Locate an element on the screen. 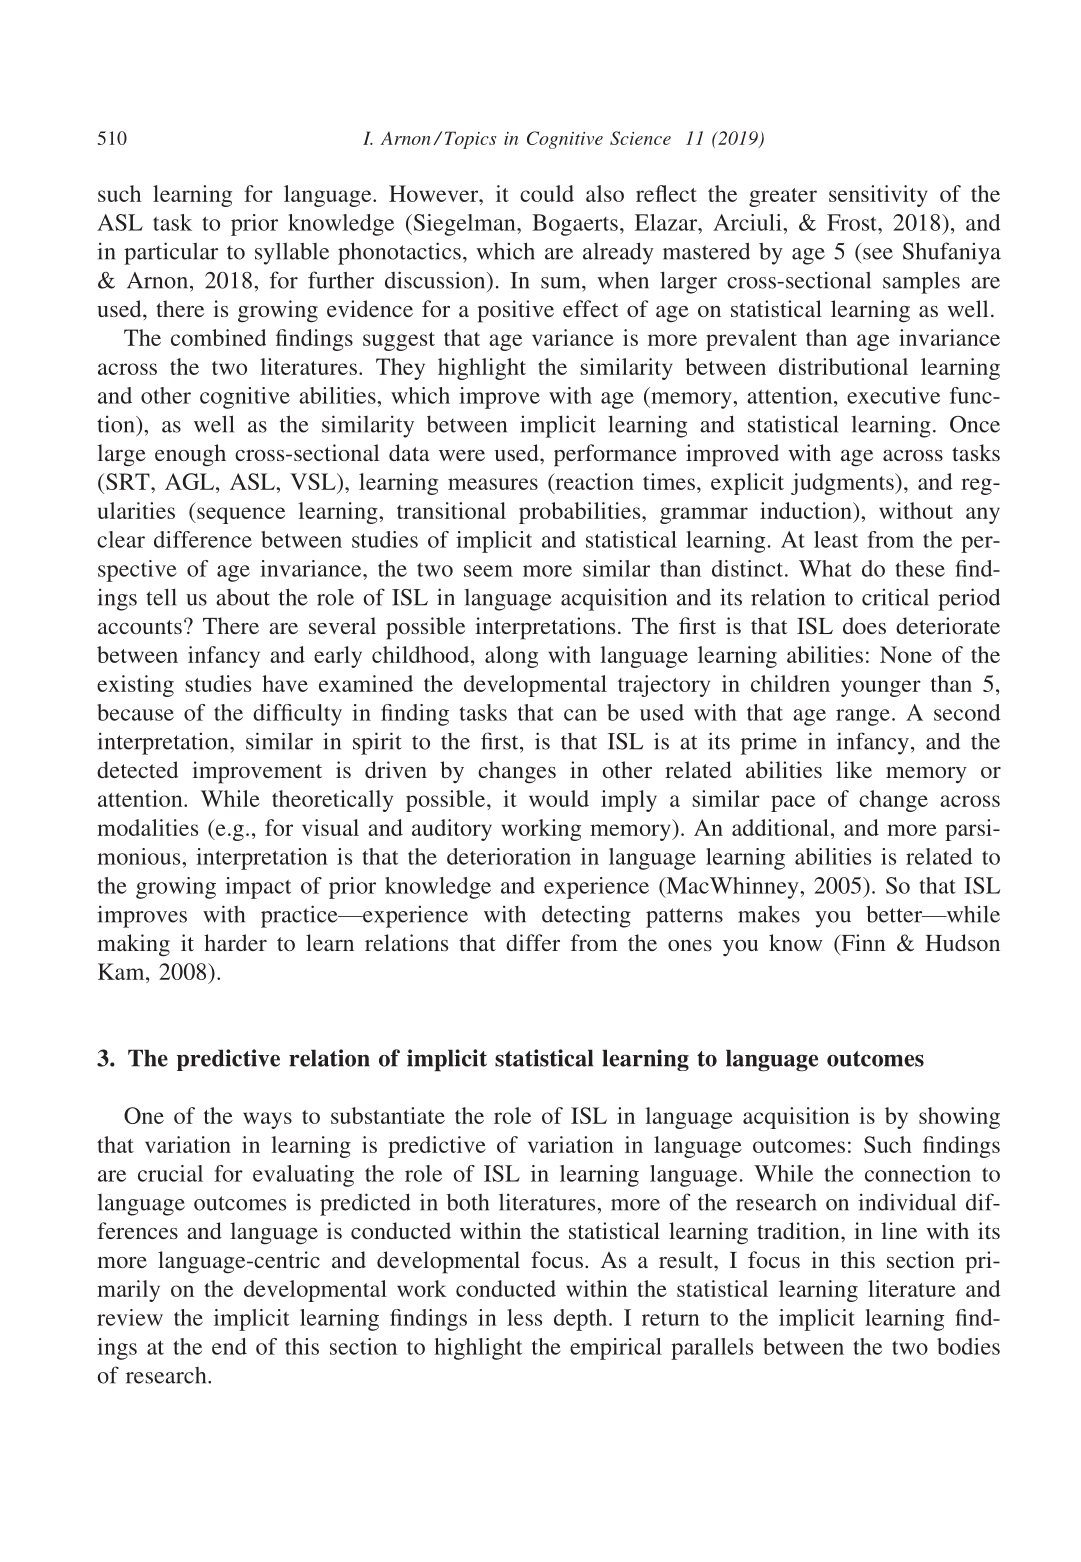  end is located at coordinates (229, 1346).
